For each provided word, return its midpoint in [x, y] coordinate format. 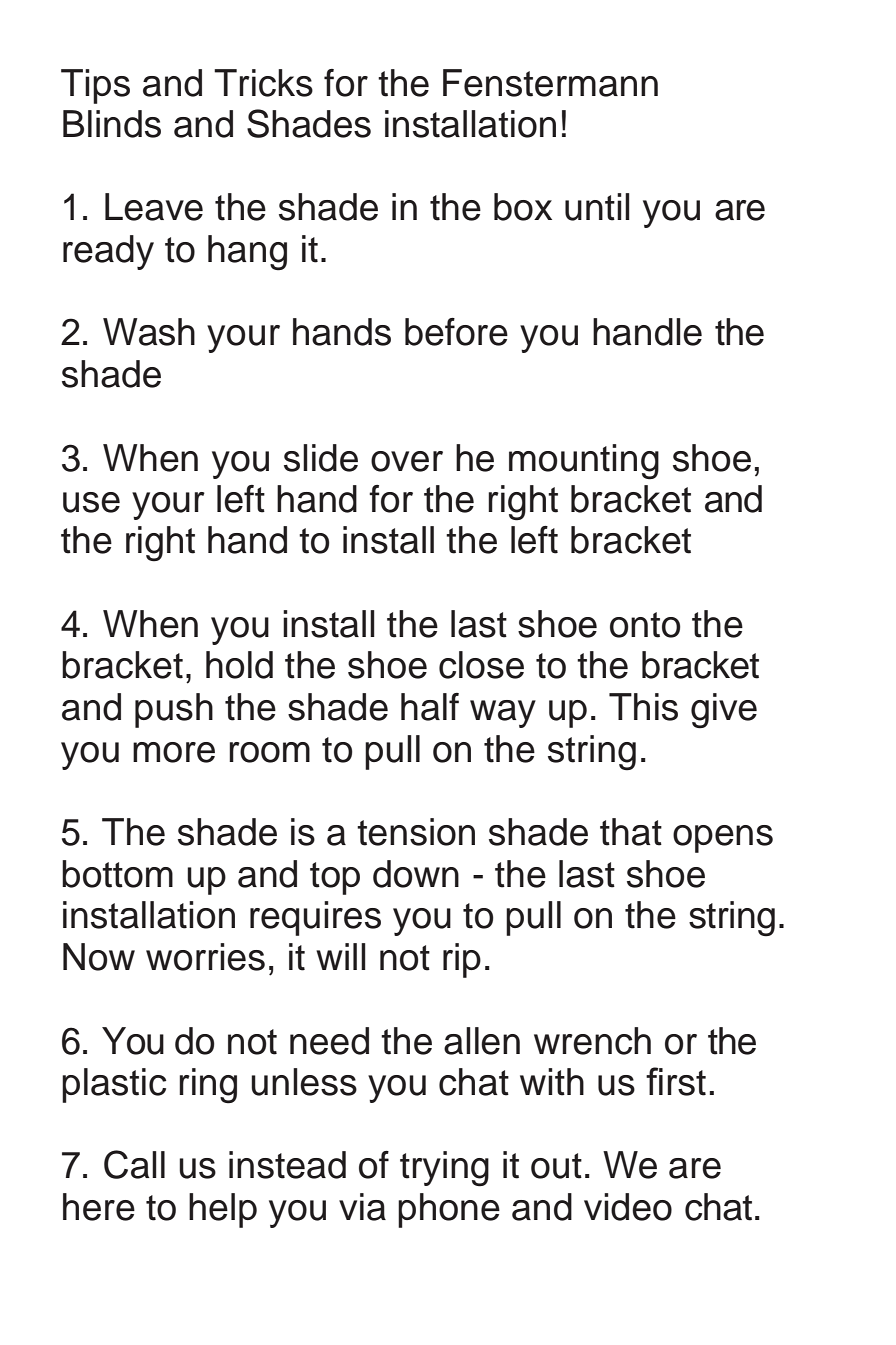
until [597, 207]
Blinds [112, 124]
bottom [117, 874]
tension [416, 832]
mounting [584, 462]
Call [134, 1164]
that [631, 832]
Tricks [263, 83]
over [407, 461]
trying [444, 1169]
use [91, 502]
